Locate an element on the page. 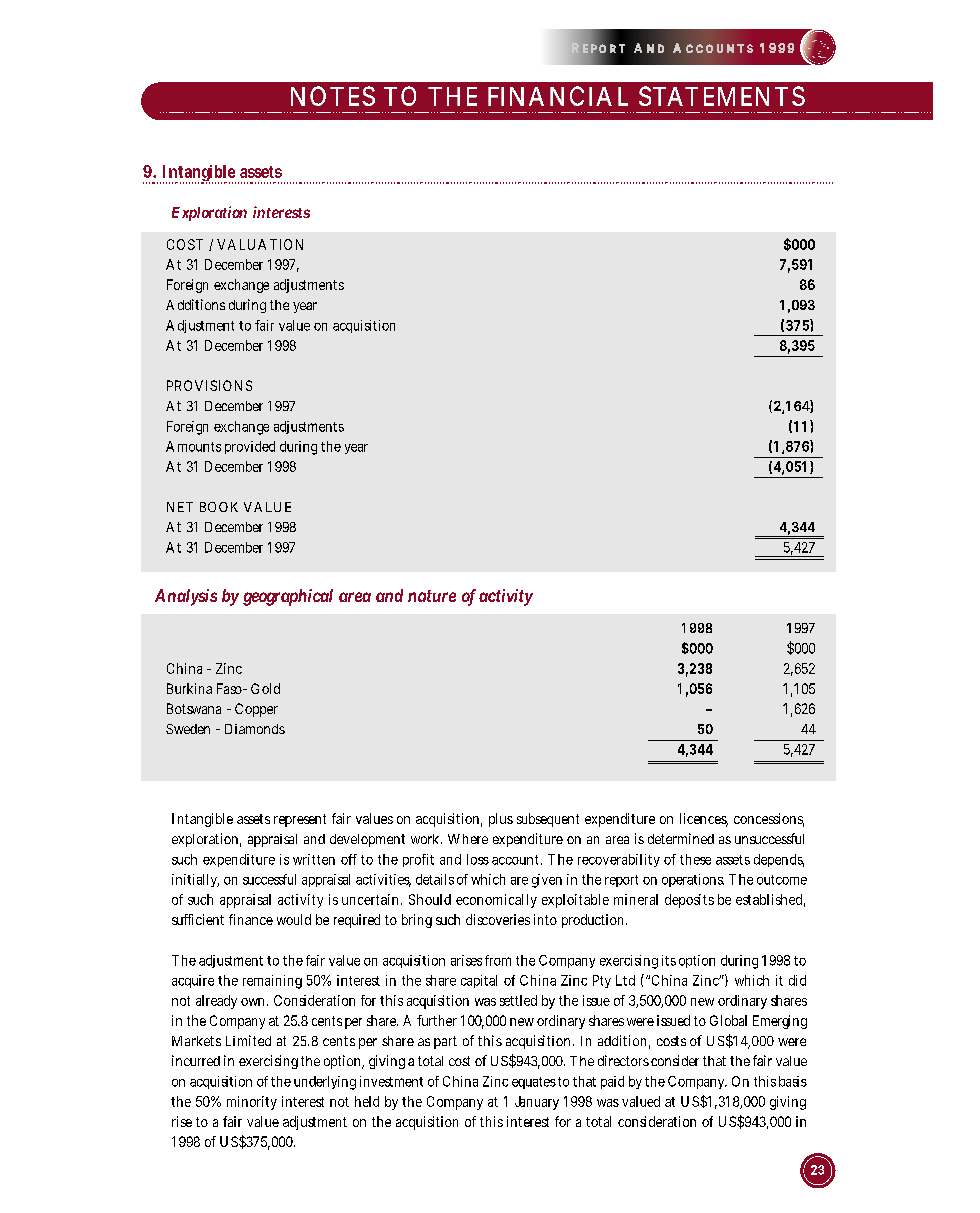 This image has width=980, height=1213. minority is located at coordinates (252, 1103).
